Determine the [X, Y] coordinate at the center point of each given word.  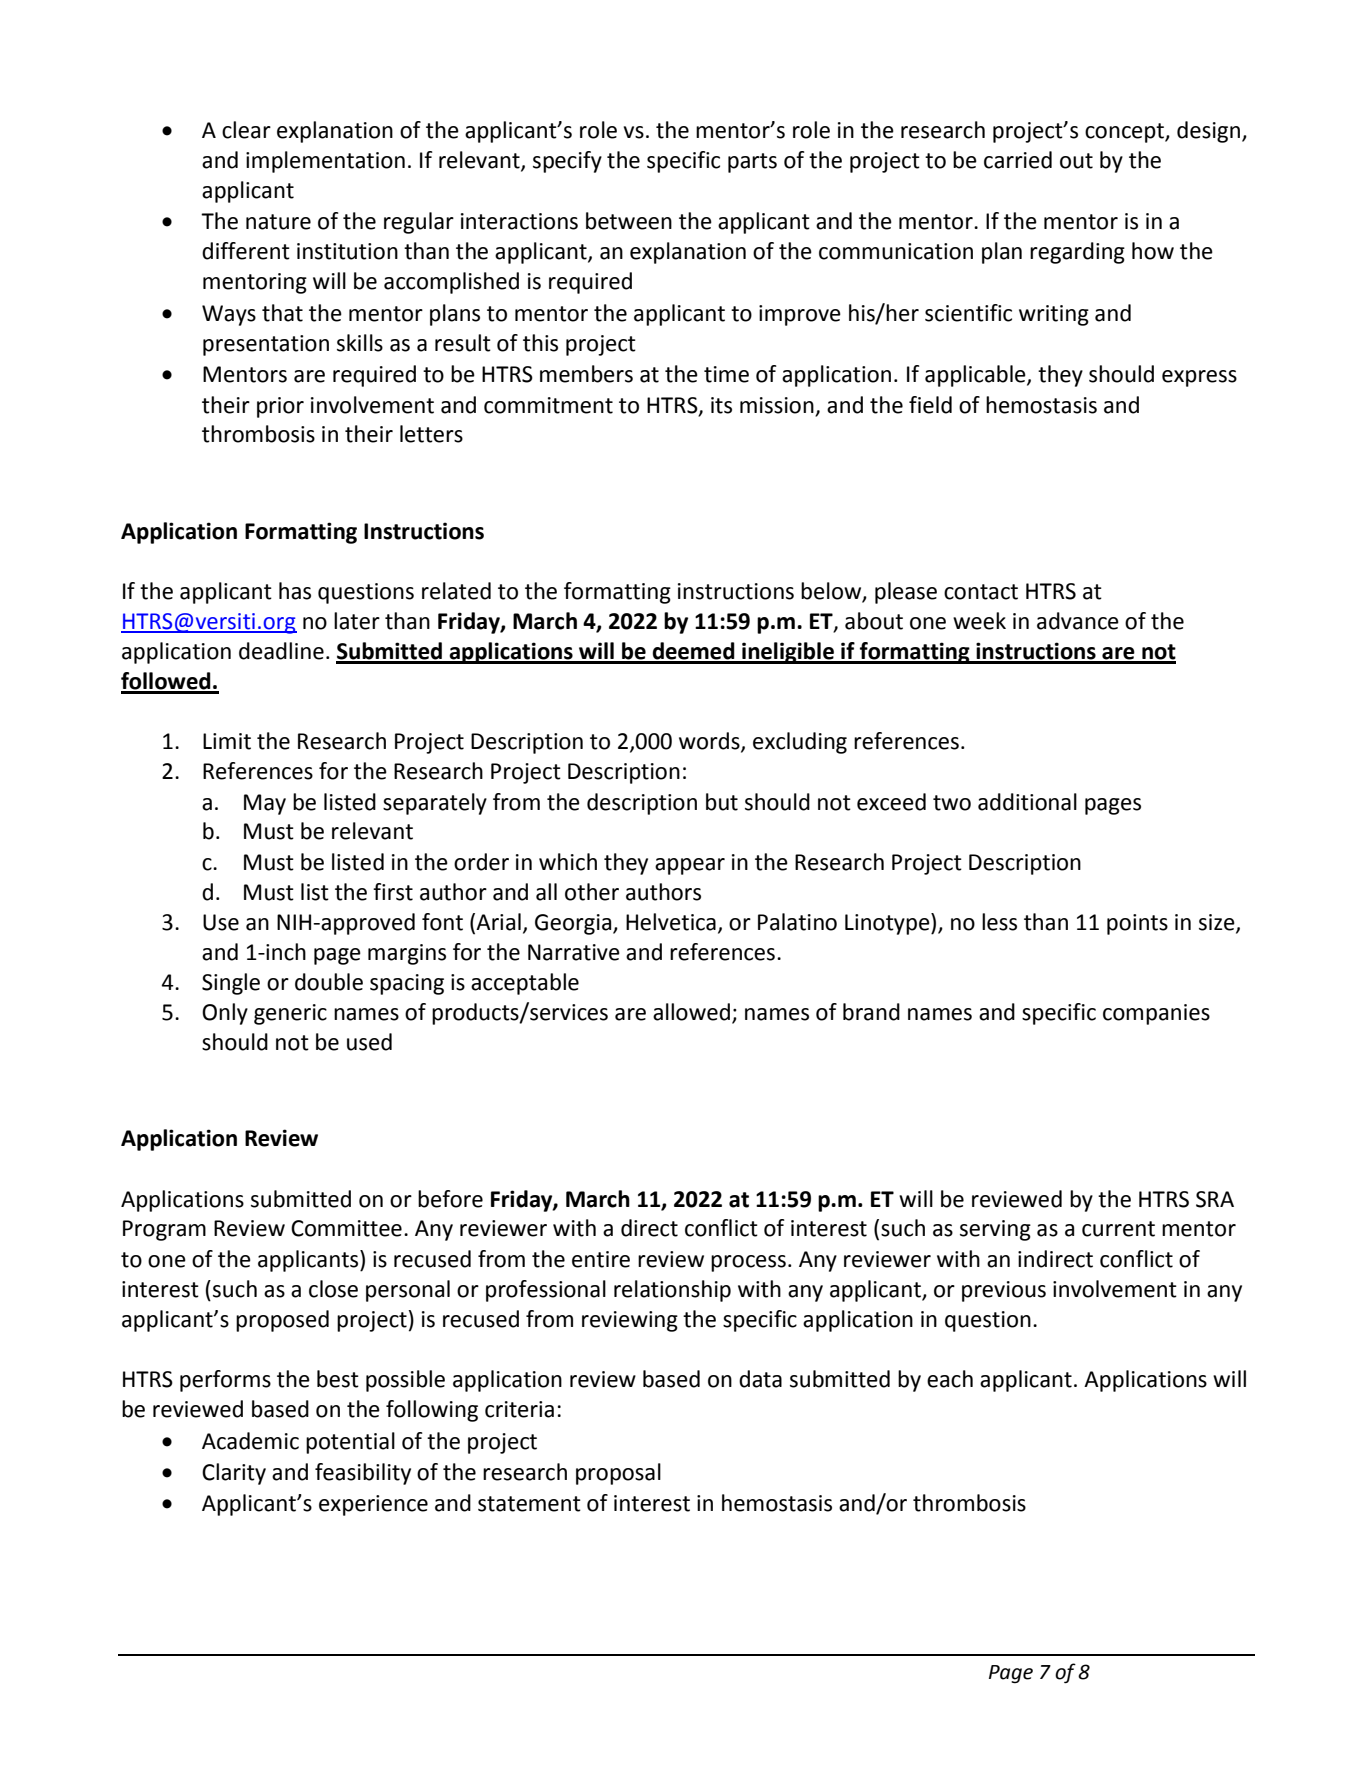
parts [752, 163]
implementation [325, 162]
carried [1018, 160]
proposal [618, 1474]
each [950, 1379]
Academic [250, 1441]
